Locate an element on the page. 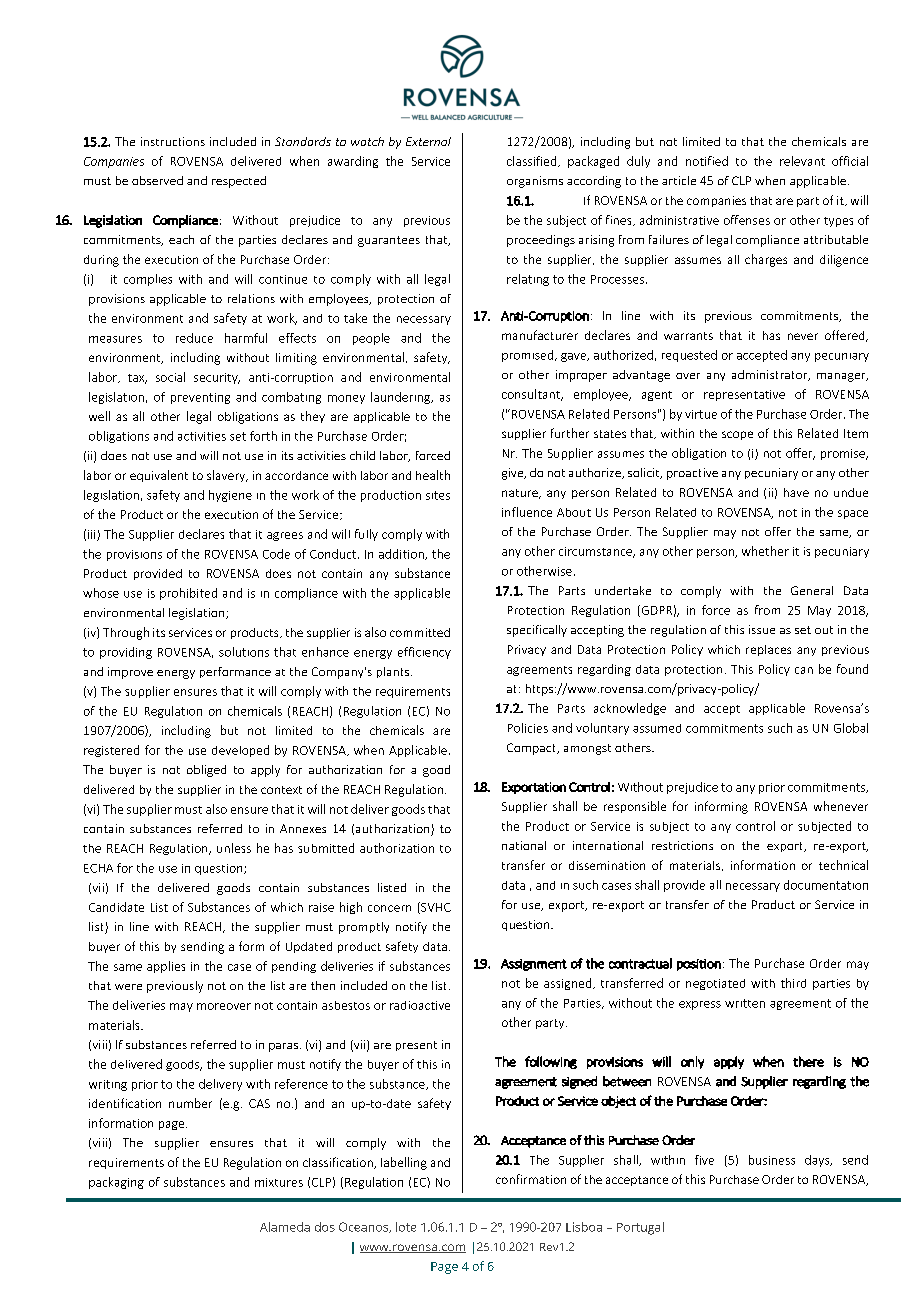 Image resolution: width=924 pixels, height=1308 pixels. classified is located at coordinates (533, 161).
